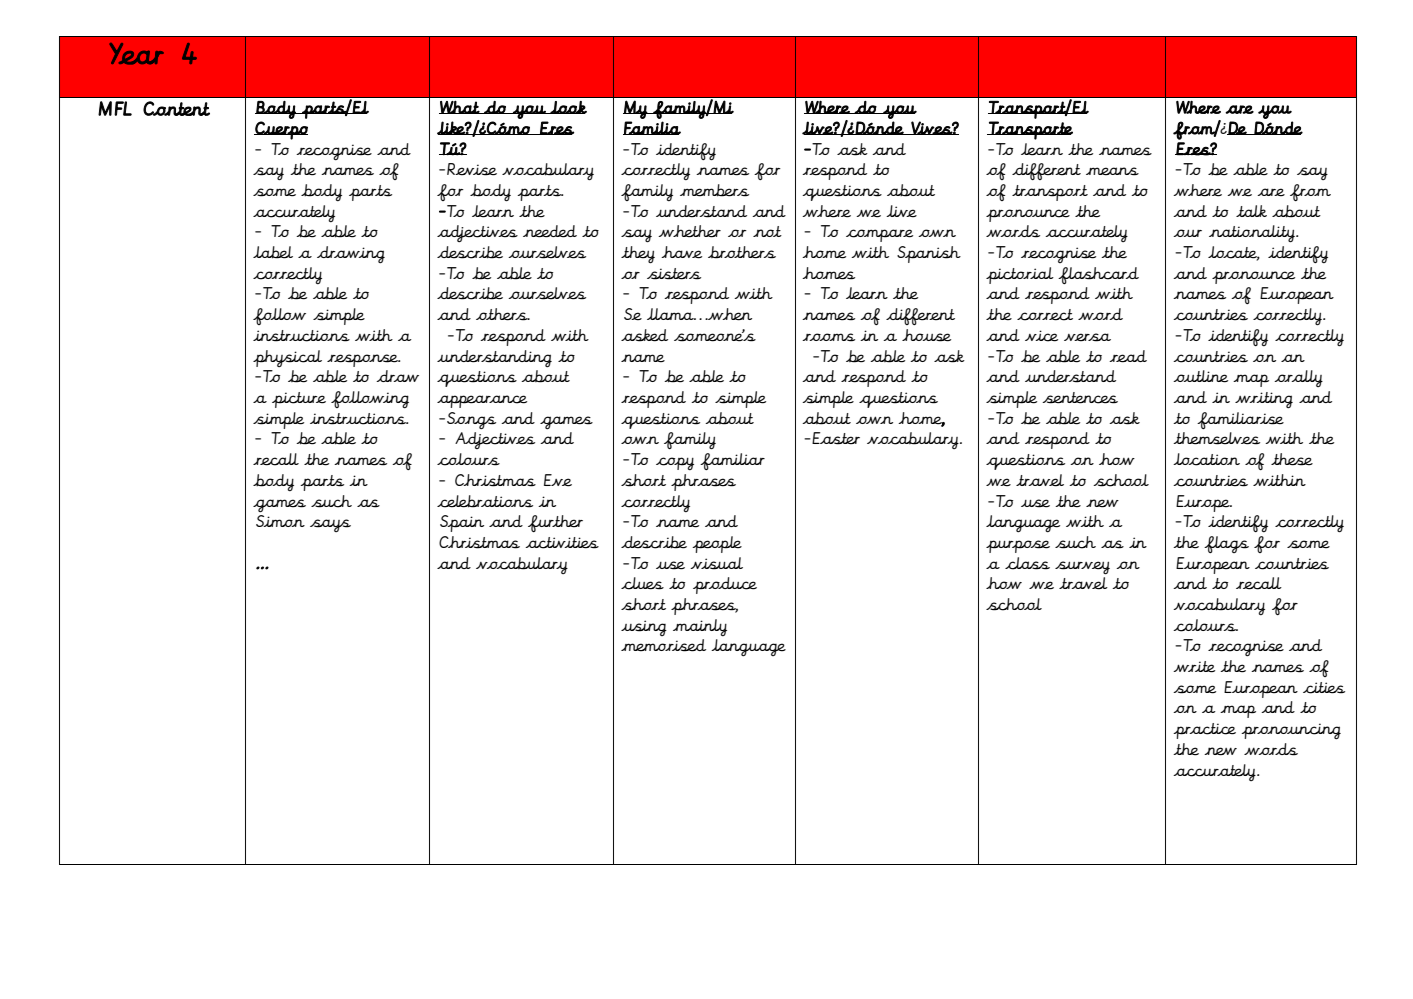 The image size is (1413, 999). Describe the element at coordinates (663, 645) in the document. I see `memorised` at that location.
